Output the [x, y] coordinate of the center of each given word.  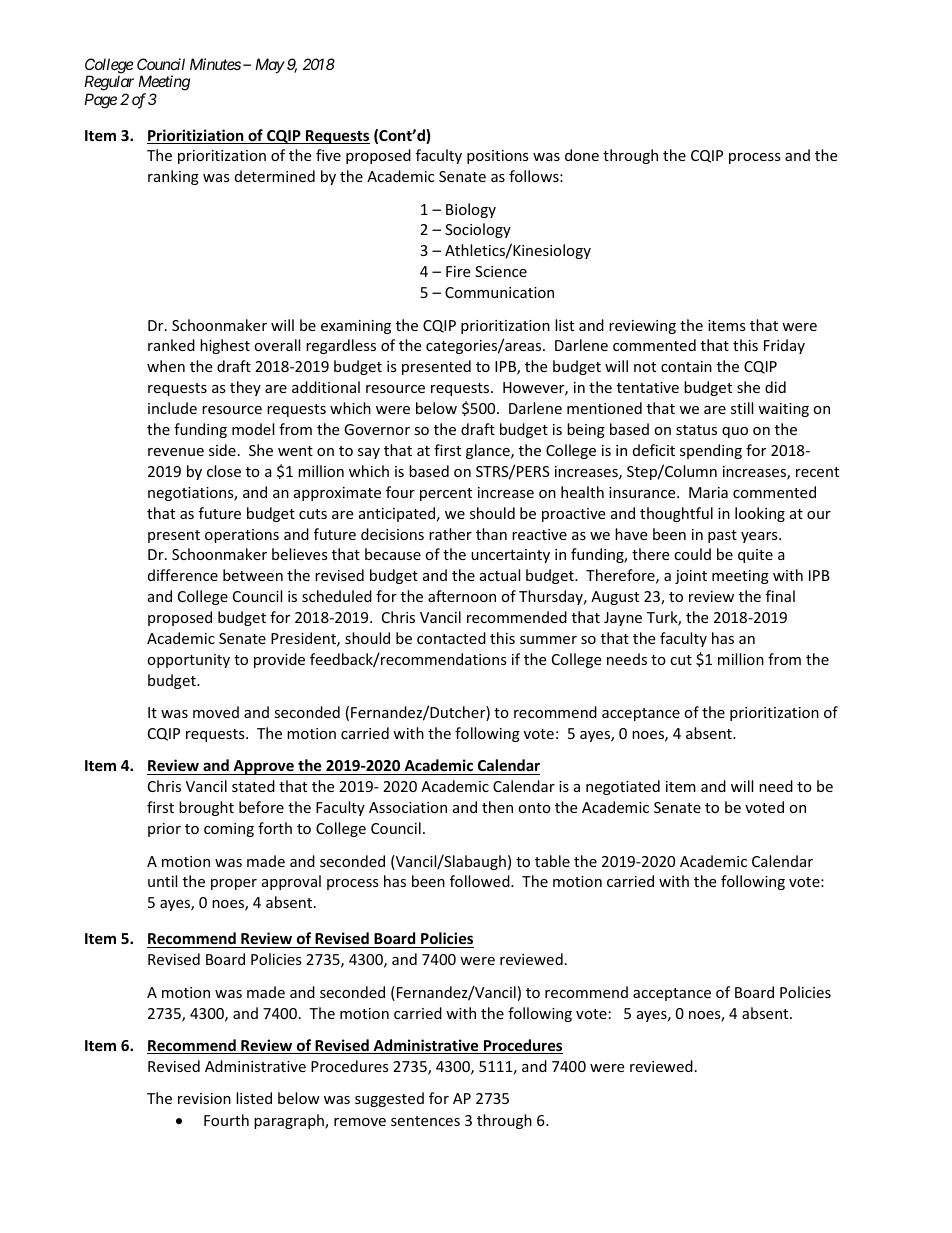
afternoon [462, 596]
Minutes [215, 64]
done [582, 155]
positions [498, 157]
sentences [425, 1121]
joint [691, 577]
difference [183, 575]
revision [204, 1098]
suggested [389, 1099]
